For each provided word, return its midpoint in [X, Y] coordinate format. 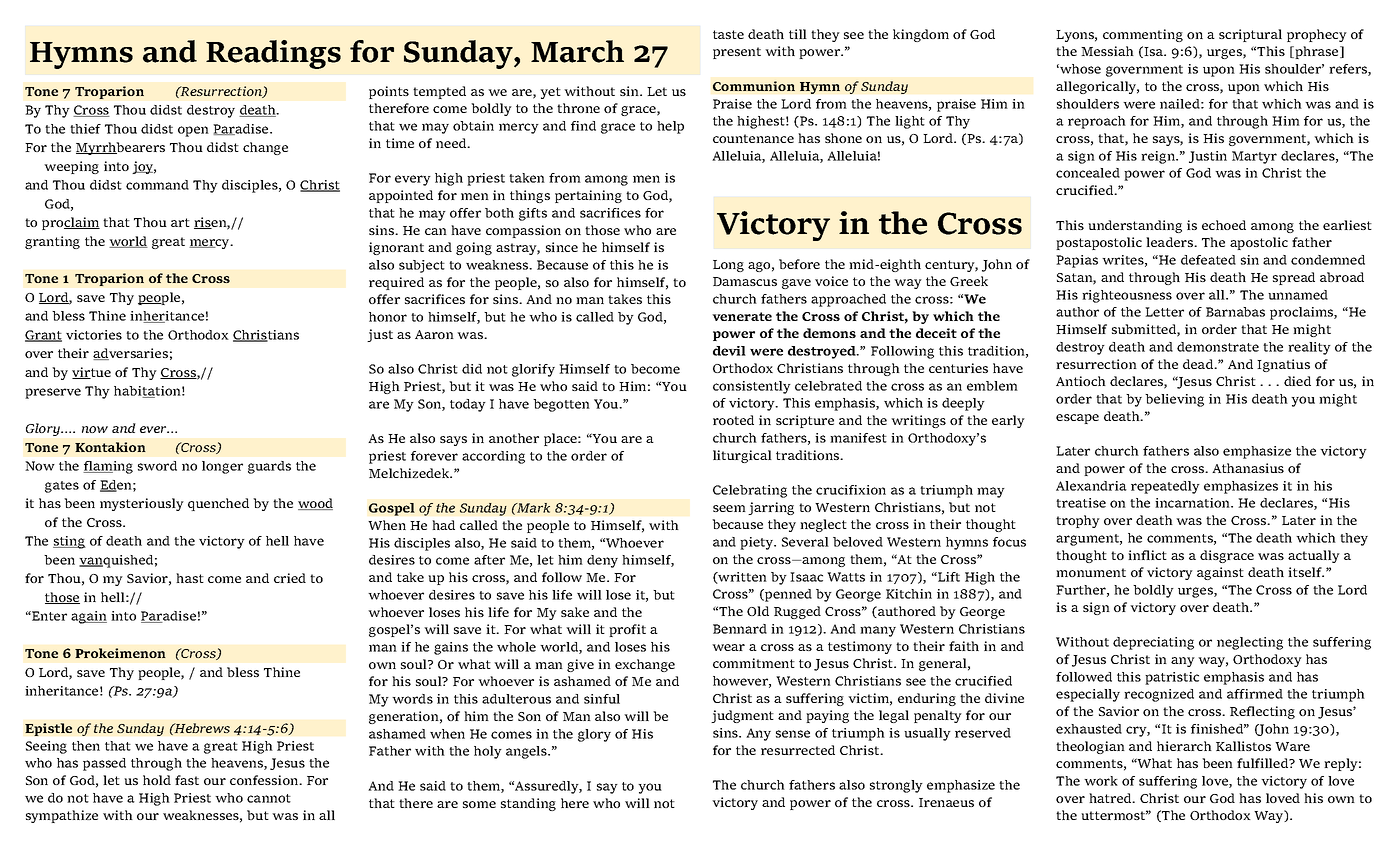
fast [187, 780]
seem [729, 508]
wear [728, 647]
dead [1199, 364]
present [737, 53]
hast [190, 578]
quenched [218, 504]
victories [94, 335]
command [157, 185]
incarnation [1193, 503]
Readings [273, 54]
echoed [1224, 225]
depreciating [1153, 643]
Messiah [1107, 51]
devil [729, 351]
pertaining [588, 196]
